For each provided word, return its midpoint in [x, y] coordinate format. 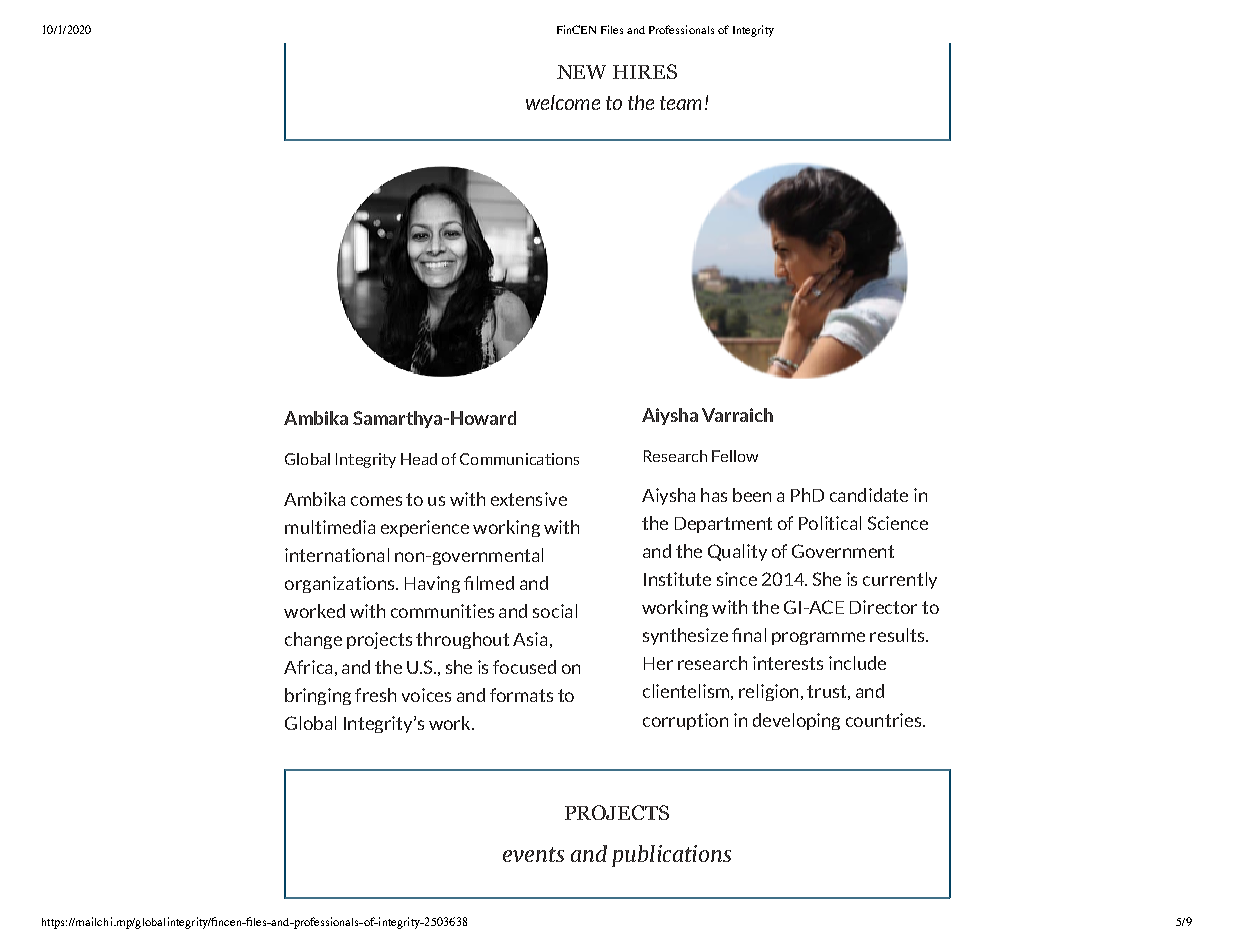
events [533, 854]
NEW [581, 72]
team [680, 103]
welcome [563, 102]
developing [796, 721]
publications [671, 856]
